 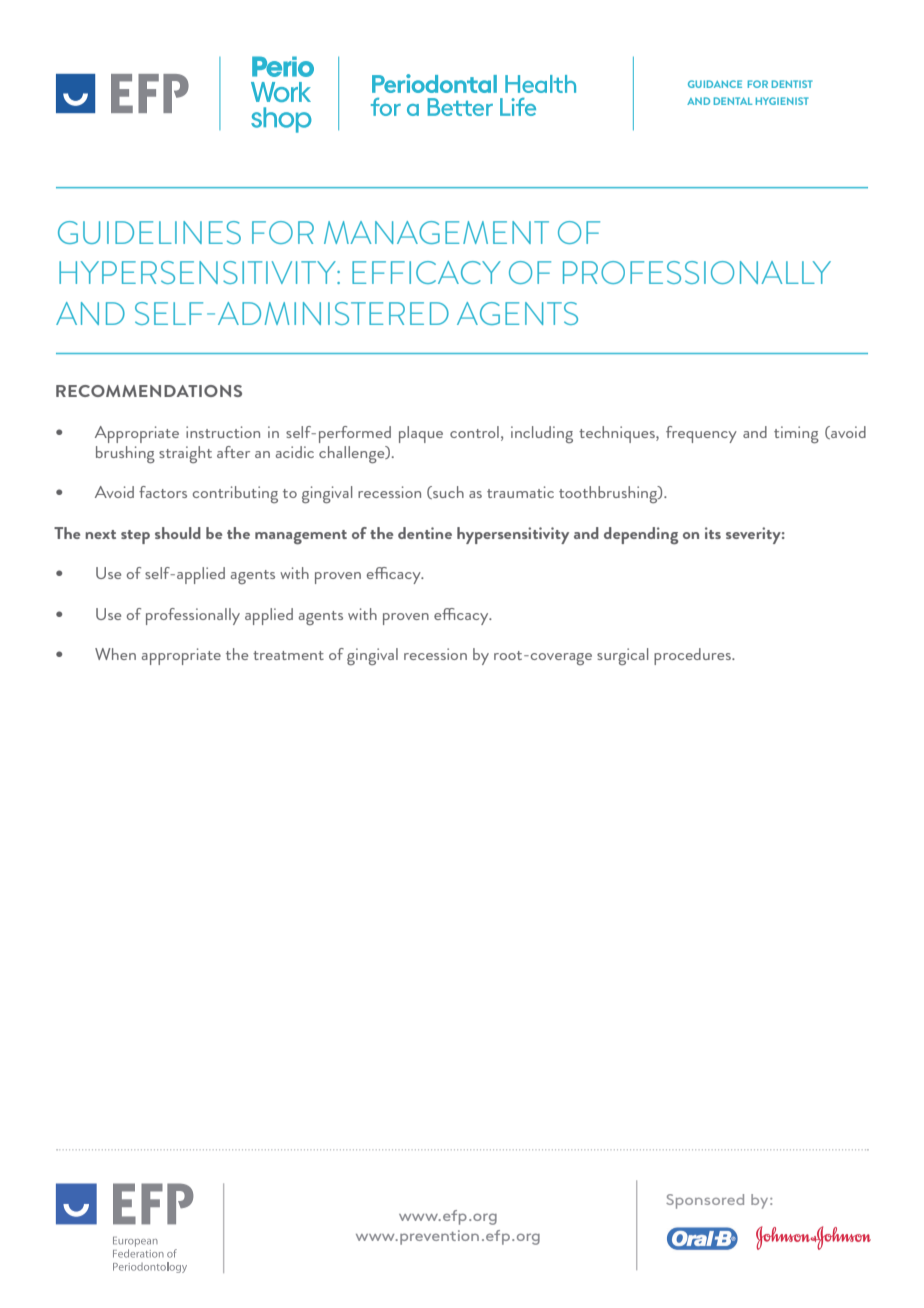 I want to click on Sponsored, so click(x=705, y=1201).
